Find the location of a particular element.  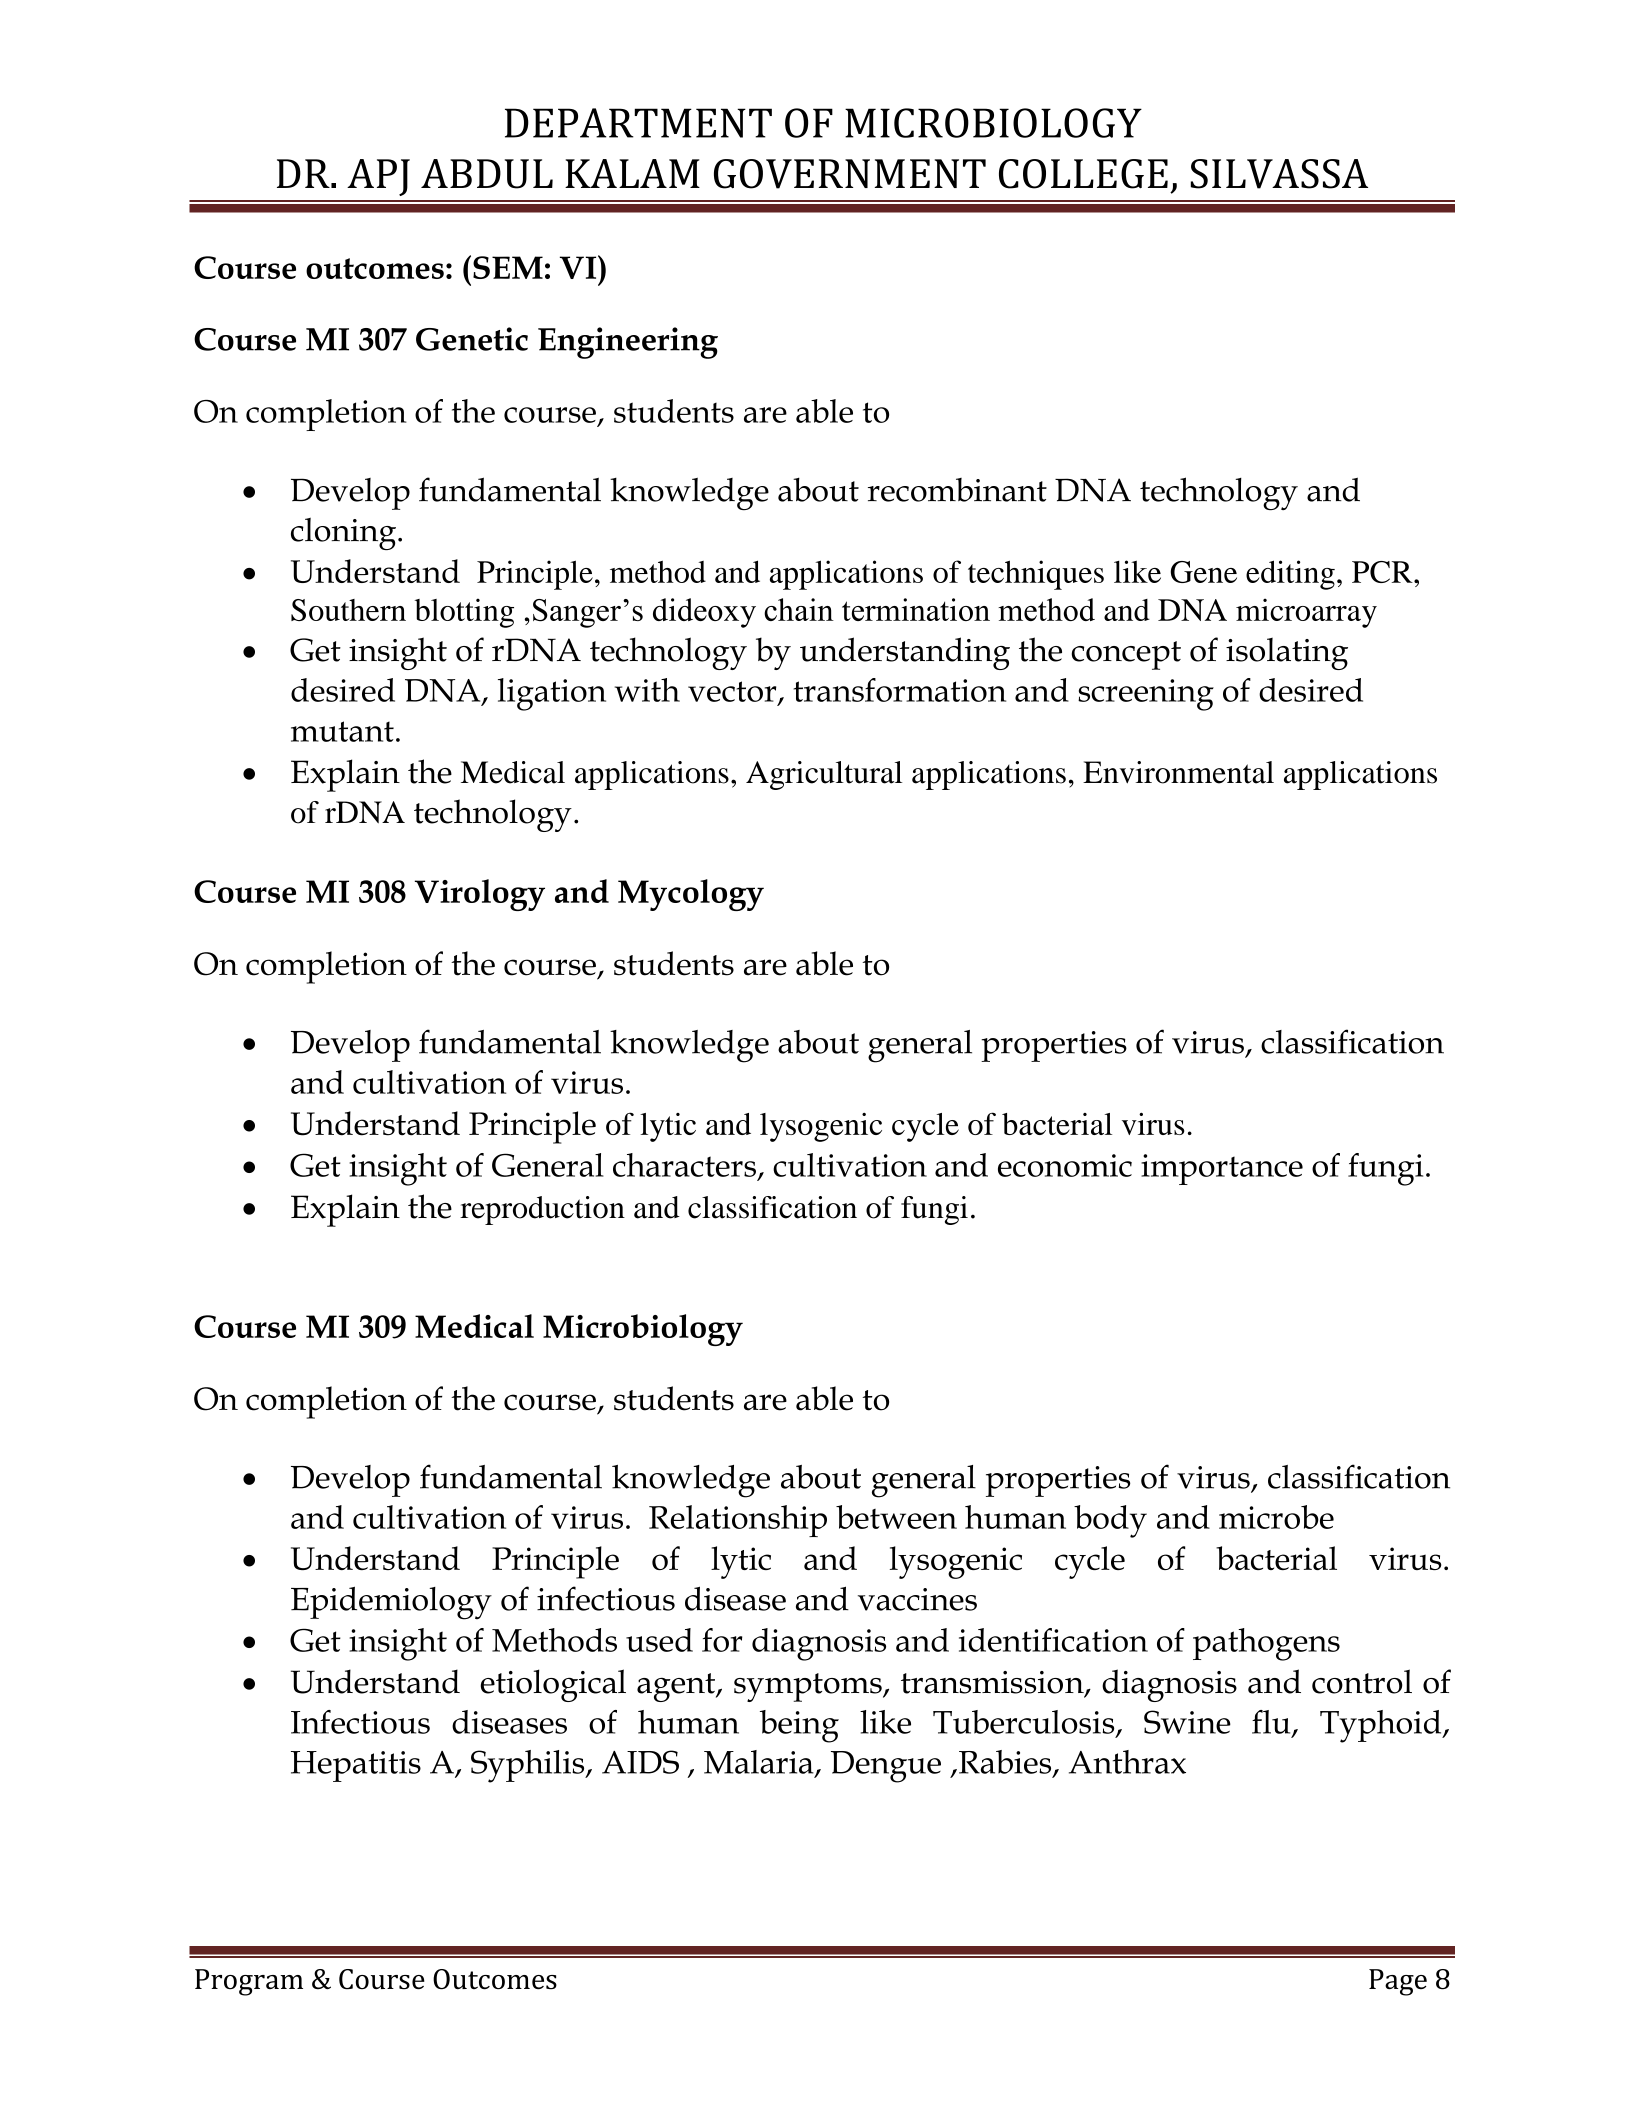

APJ is located at coordinates (378, 177).
